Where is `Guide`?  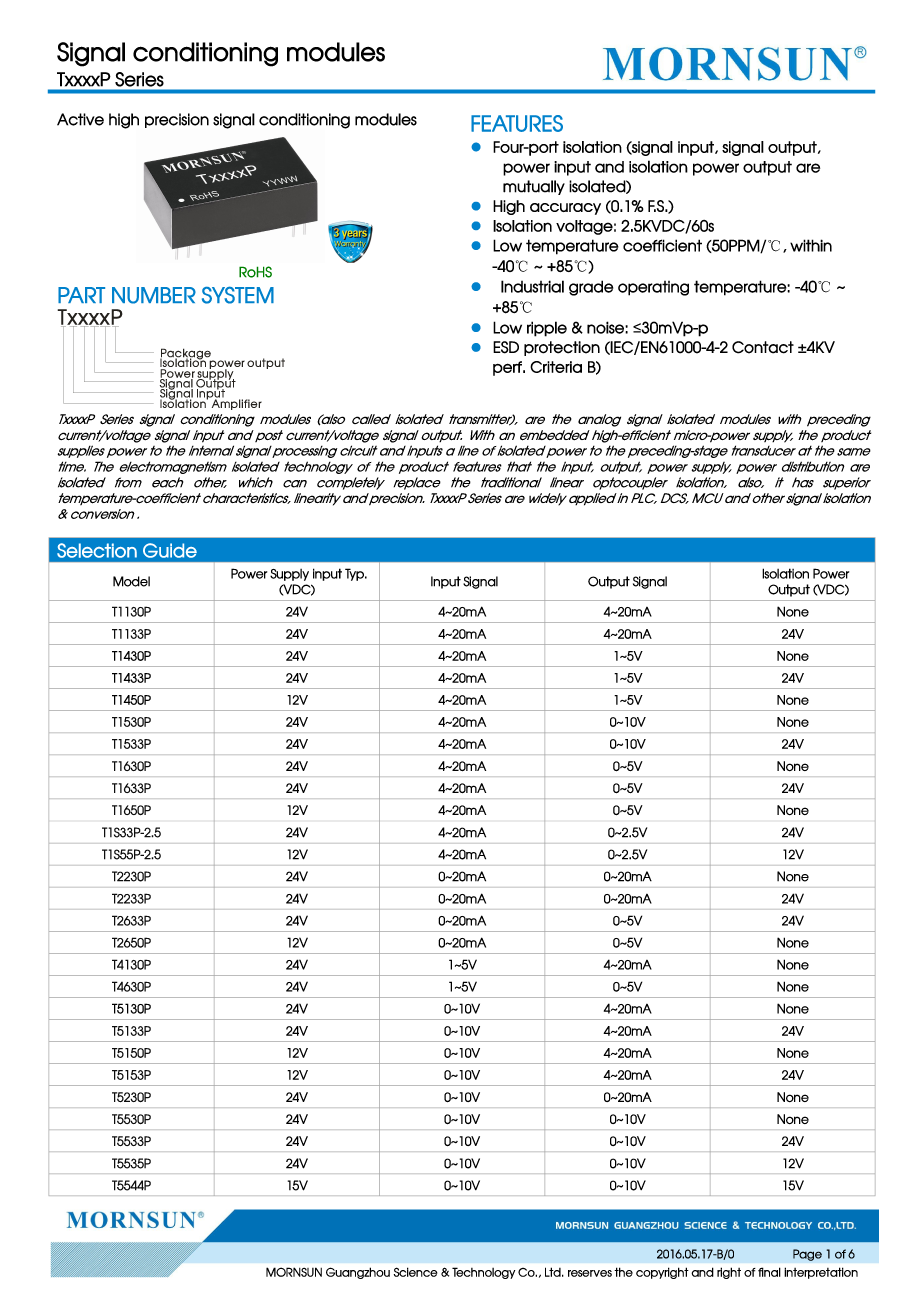
Guide is located at coordinates (170, 550).
